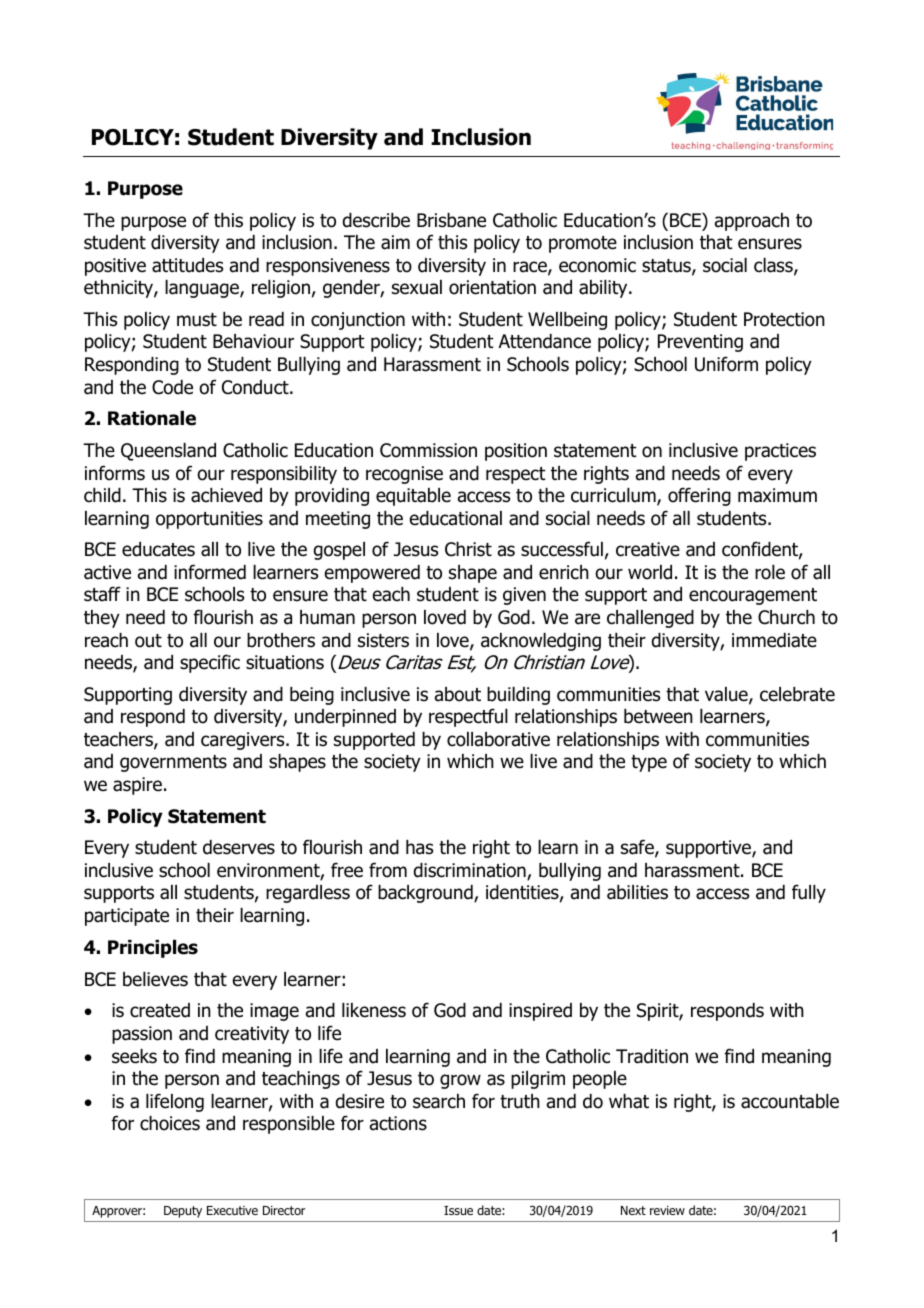 This image has height=1308, width=924. I want to click on attitudes, so click(187, 265).
